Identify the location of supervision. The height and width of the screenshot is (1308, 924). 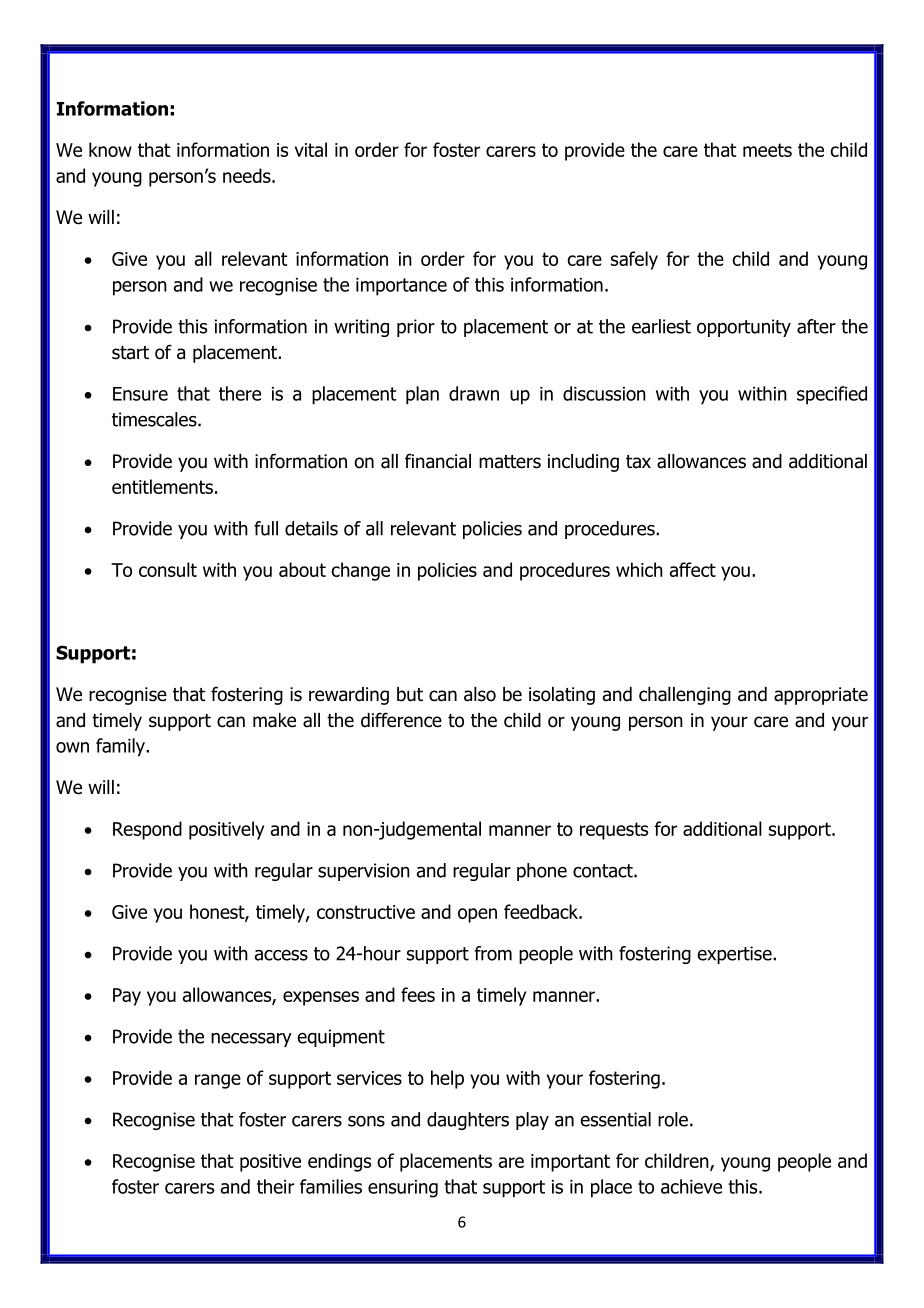
(364, 872).
